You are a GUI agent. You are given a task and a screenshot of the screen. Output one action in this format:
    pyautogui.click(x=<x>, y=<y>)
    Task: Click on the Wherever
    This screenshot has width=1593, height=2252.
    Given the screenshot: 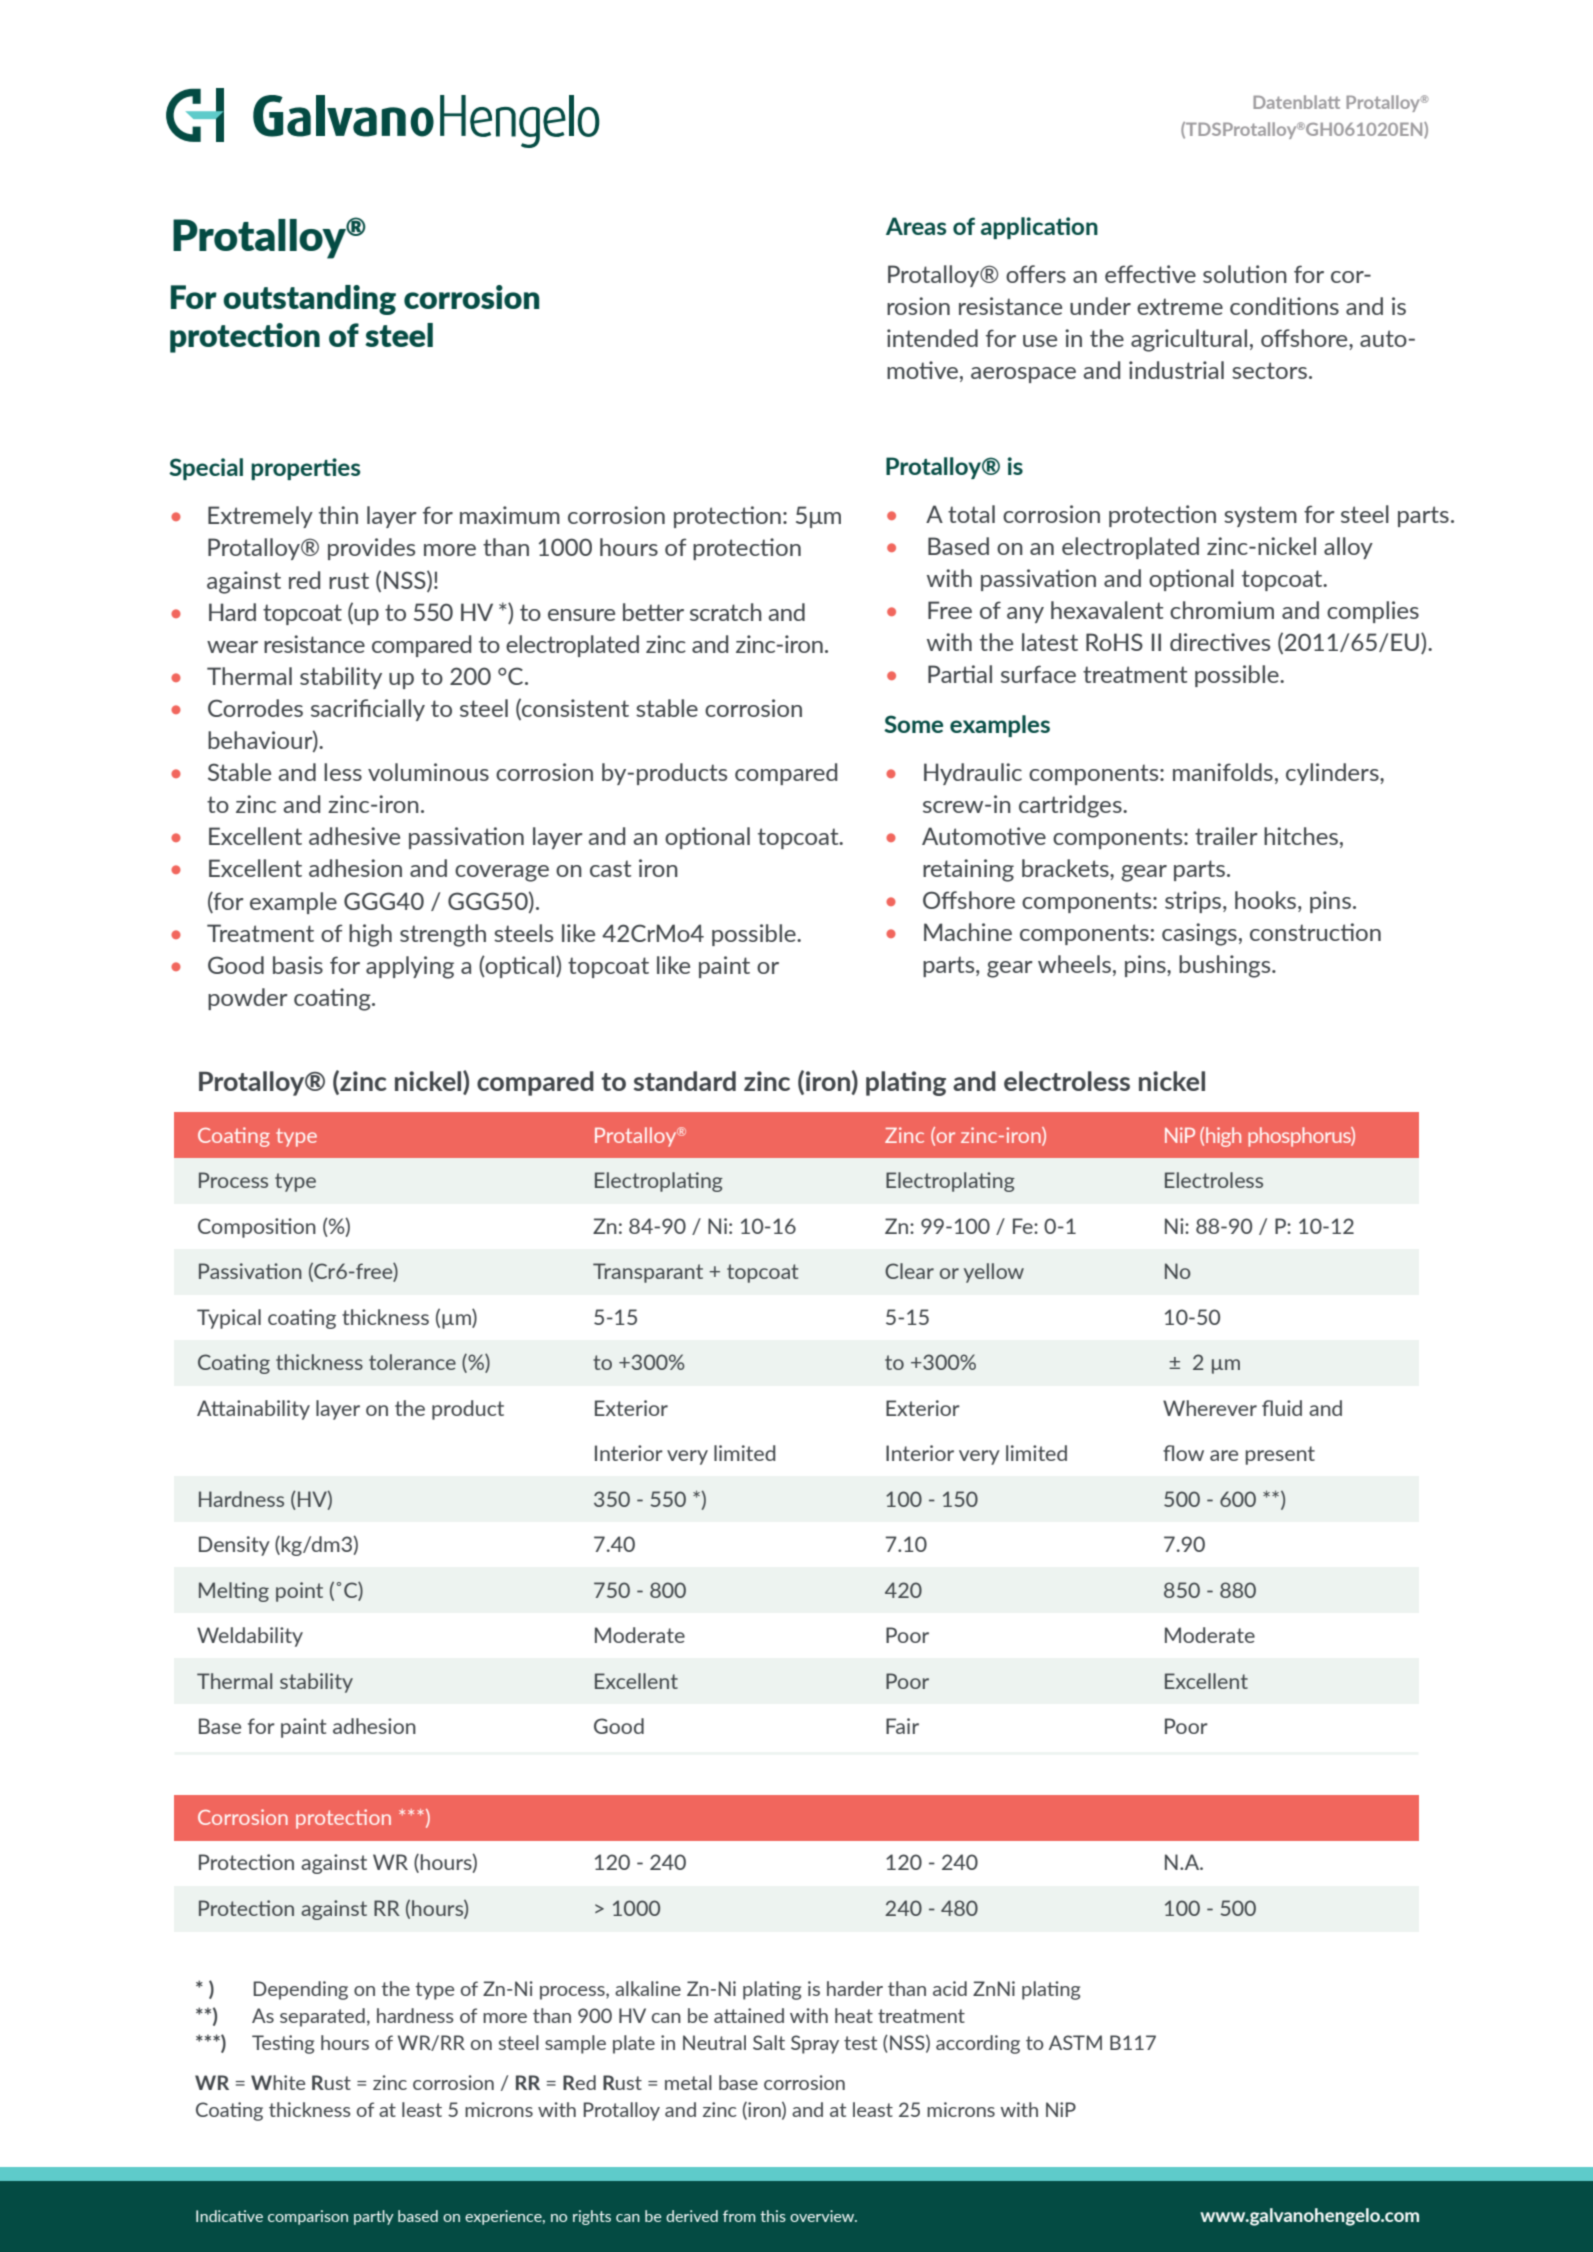 What is the action you would take?
    pyautogui.click(x=1210, y=1408)
